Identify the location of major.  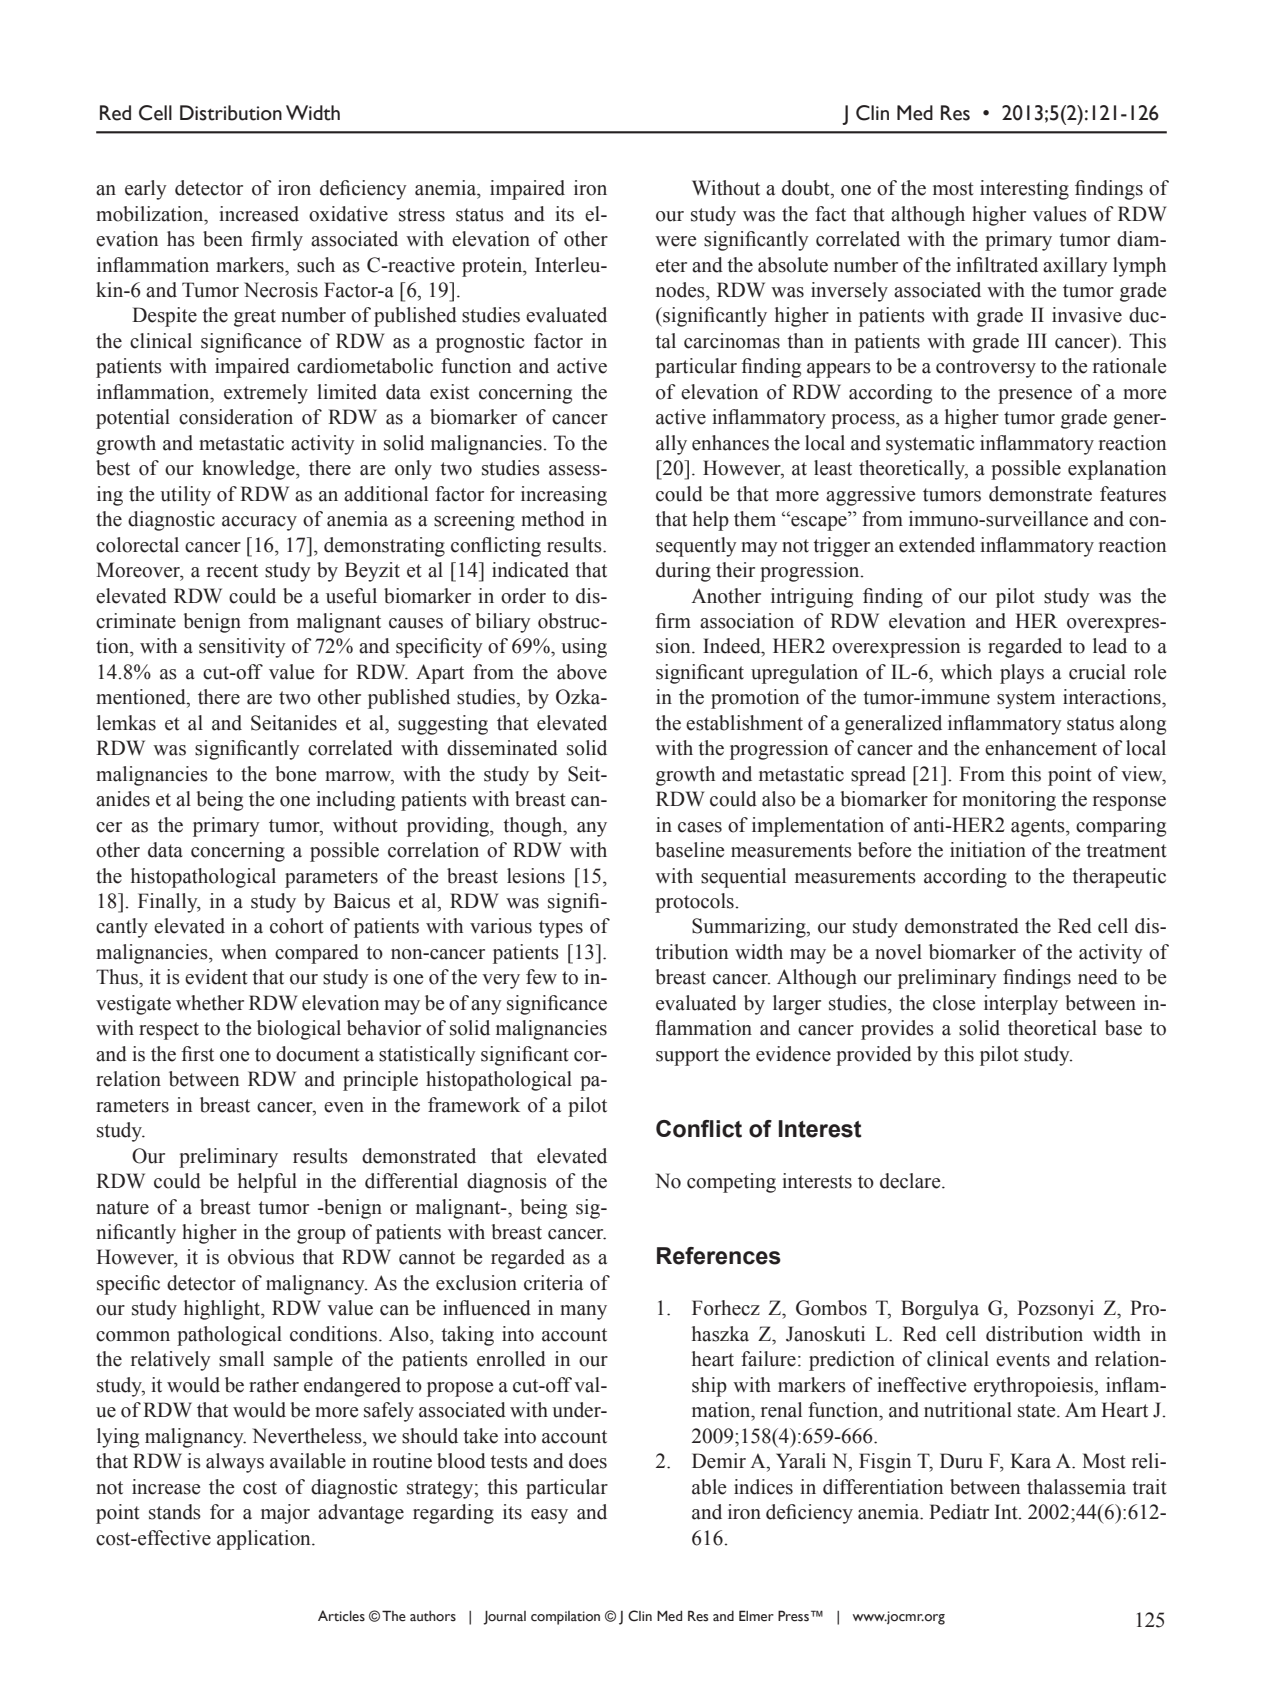
(285, 1514).
